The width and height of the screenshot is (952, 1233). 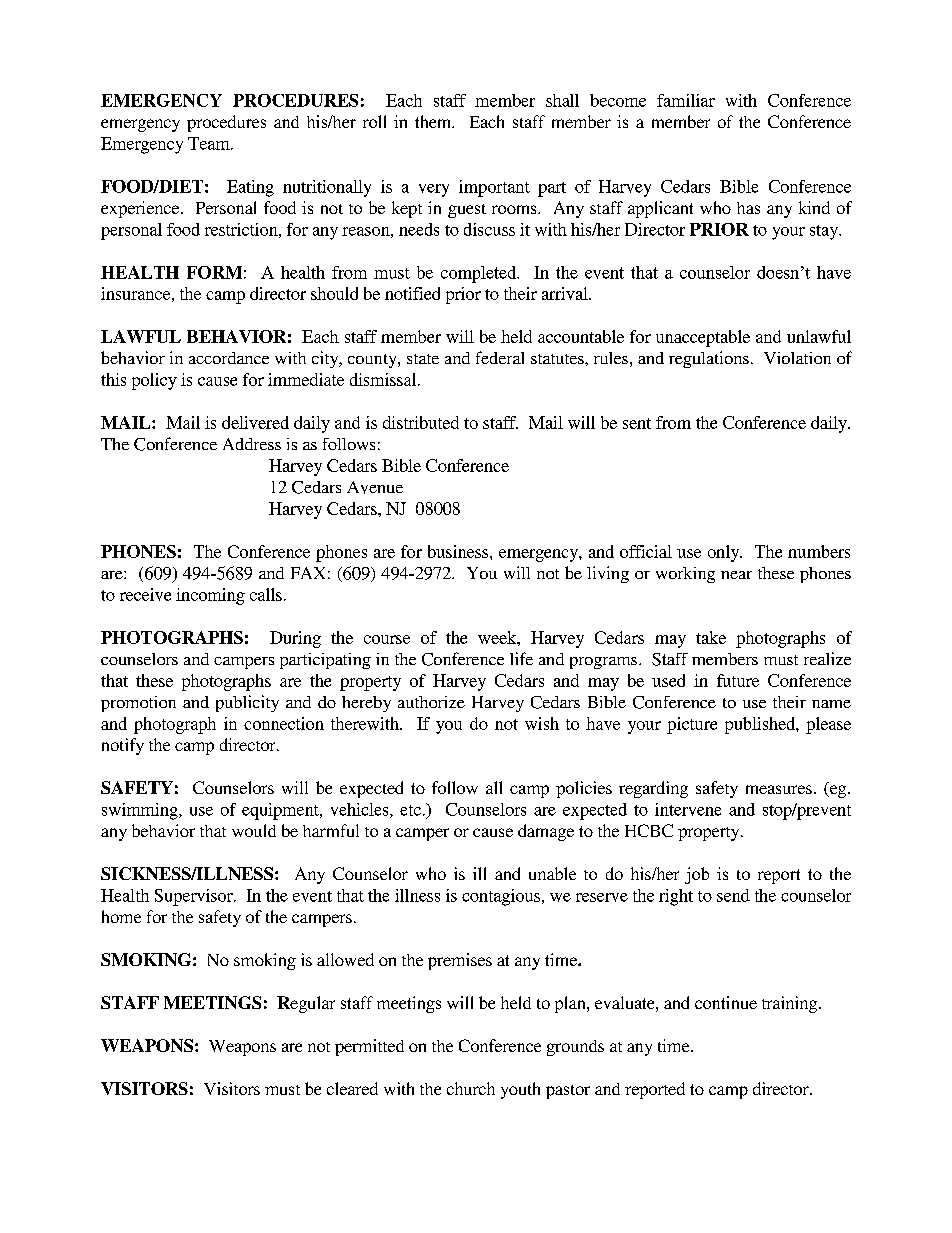 What do you see at coordinates (471, 1088) in the screenshot?
I see `church` at bounding box center [471, 1088].
